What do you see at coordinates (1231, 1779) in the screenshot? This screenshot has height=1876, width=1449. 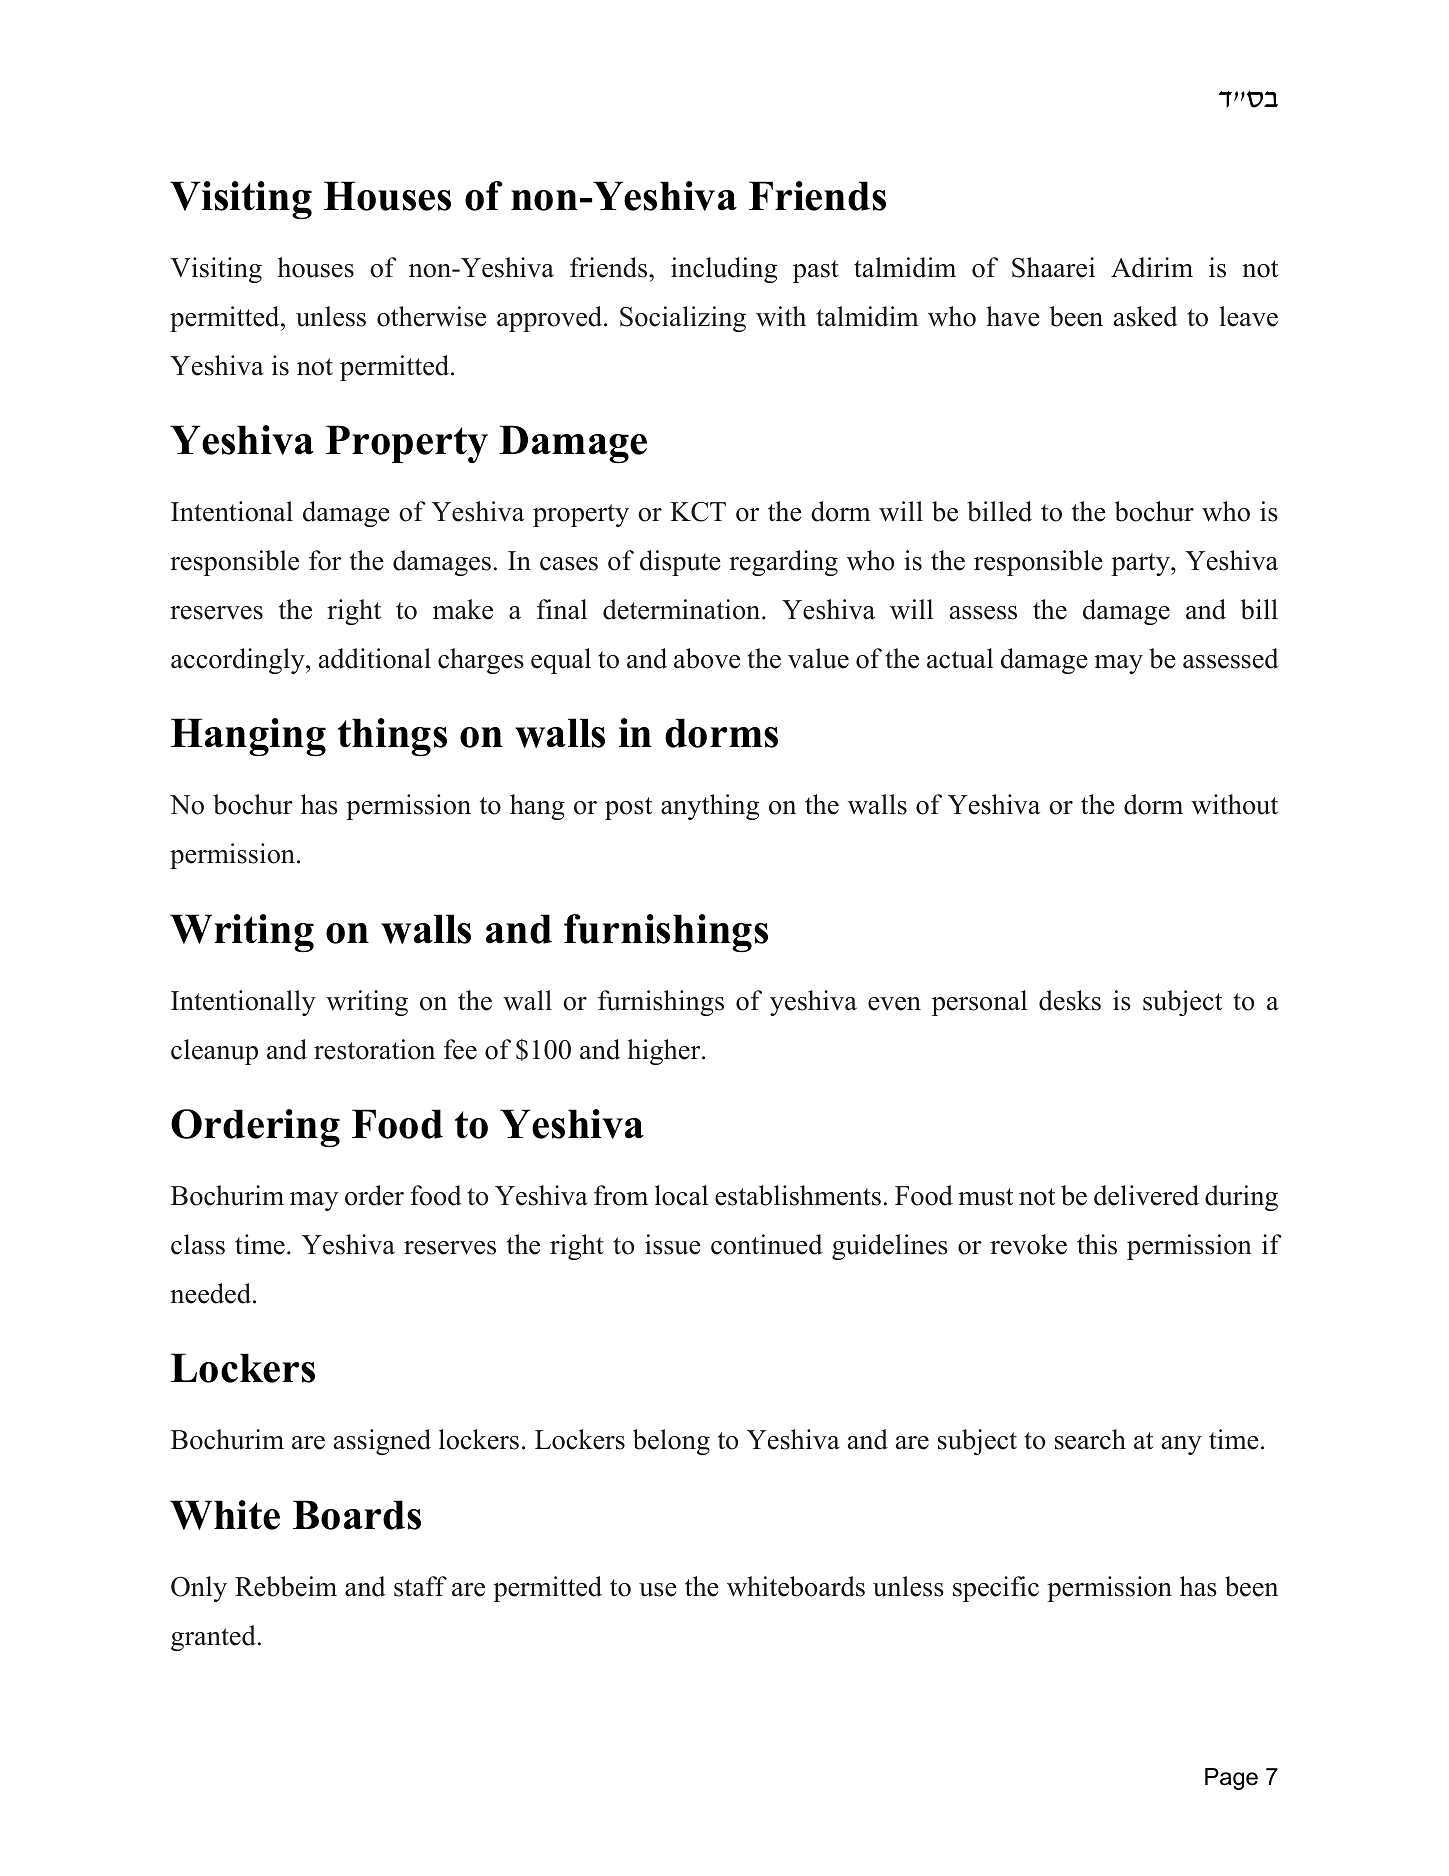 I see `Page` at bounding box center [1231, 1779].
